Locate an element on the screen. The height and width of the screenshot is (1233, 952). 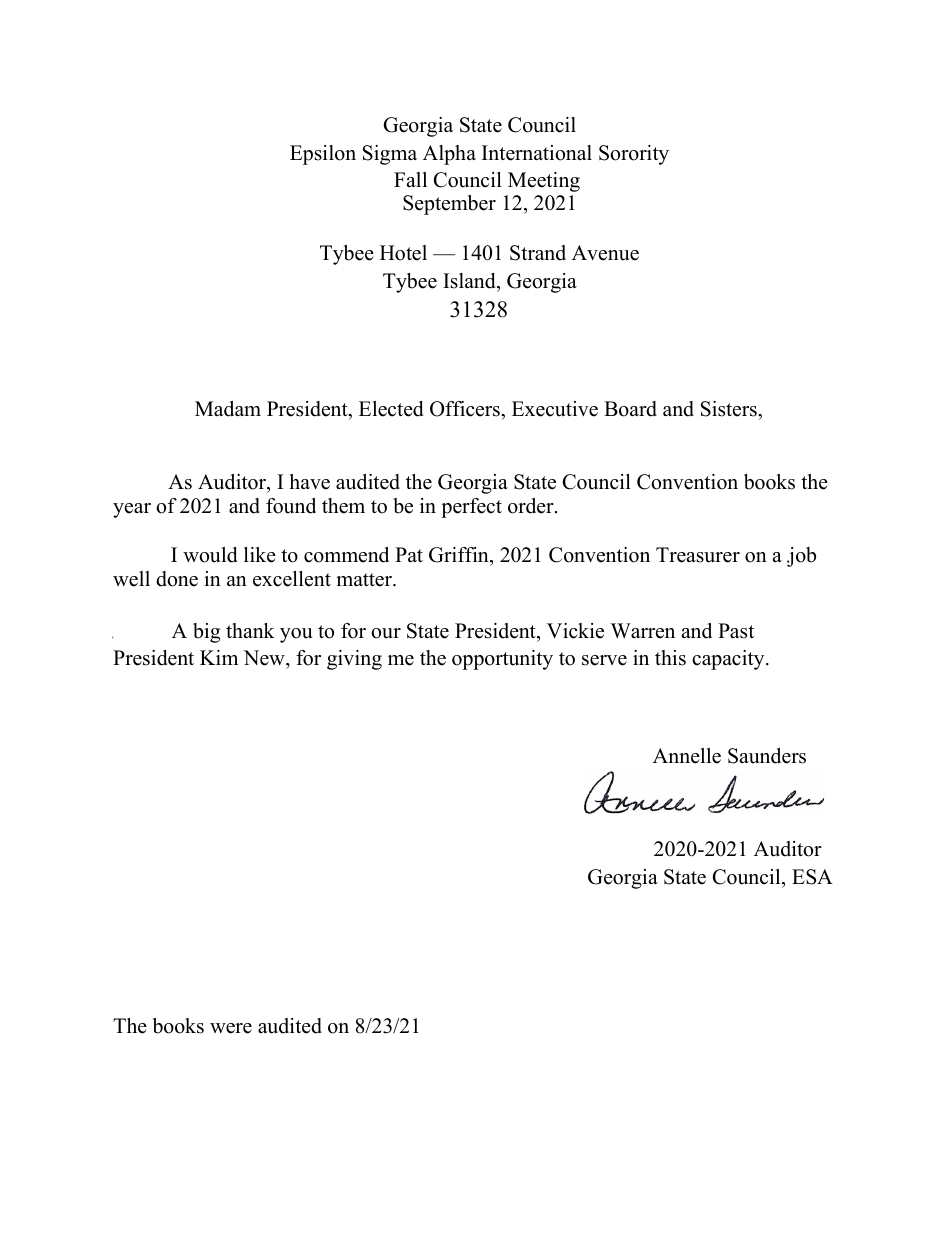
Officers is located at coordinates (466, 409).
